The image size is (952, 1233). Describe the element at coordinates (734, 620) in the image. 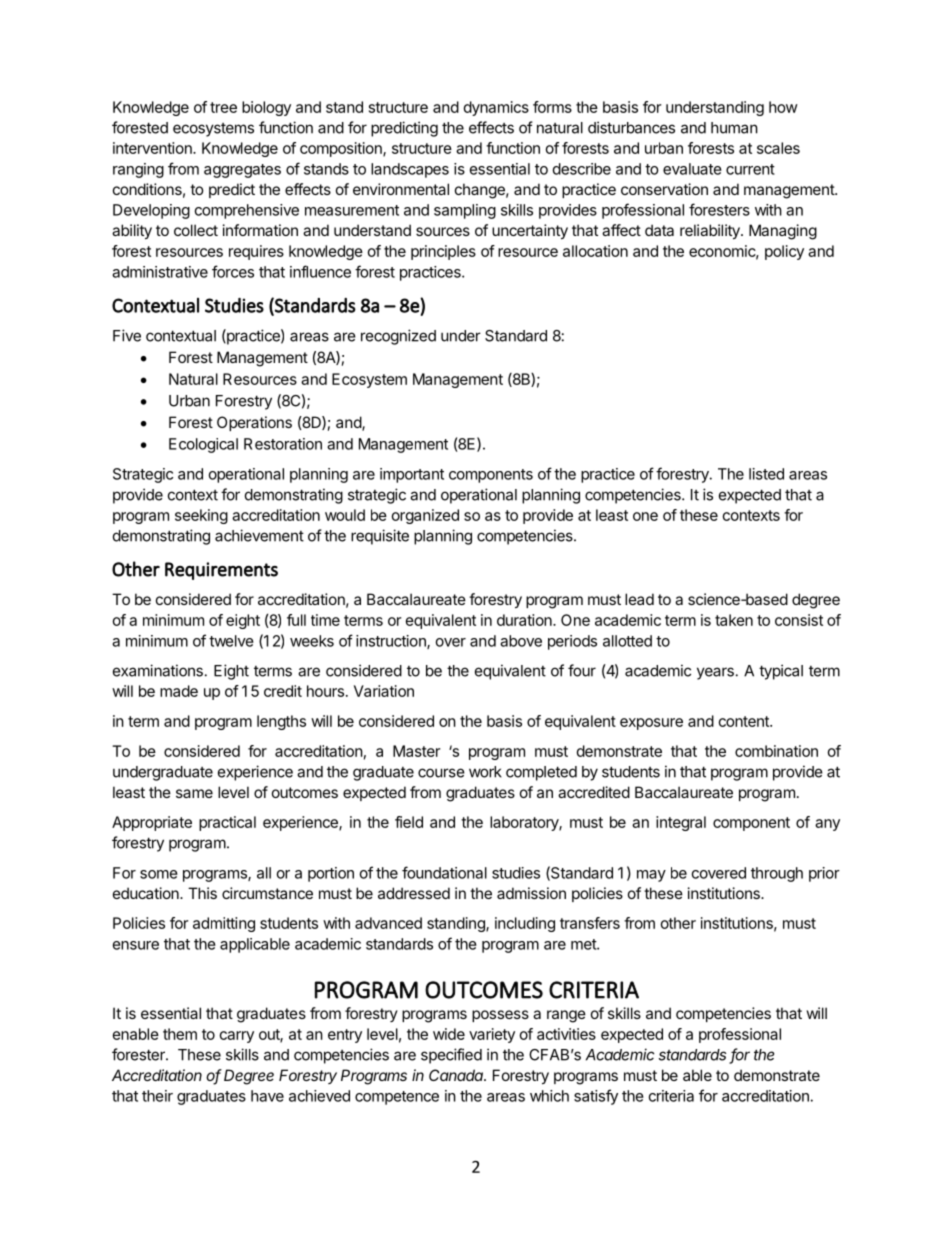

I see `taken` at that location.
